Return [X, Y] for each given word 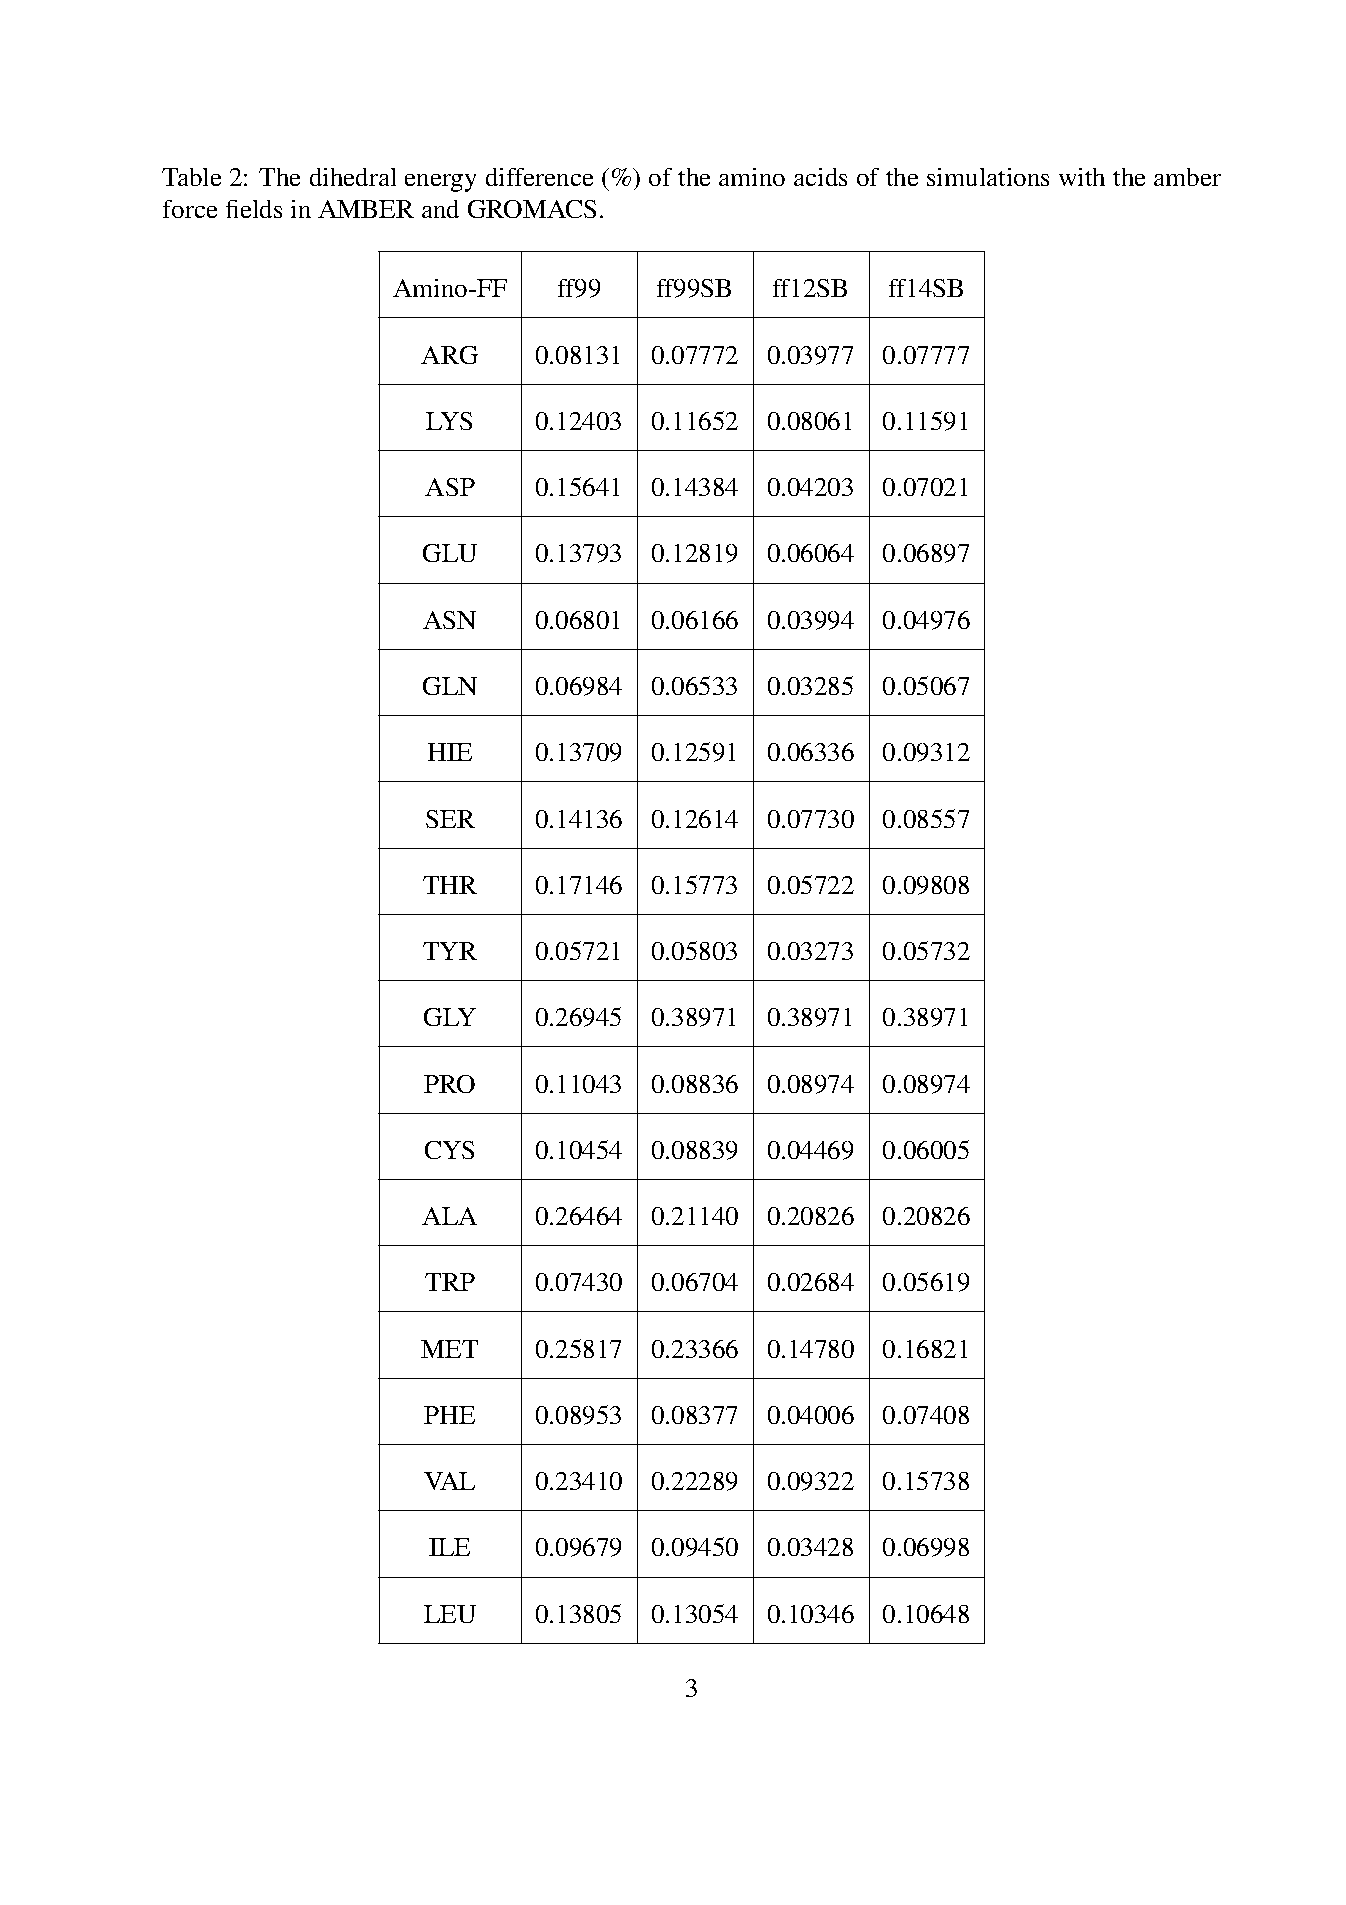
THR [450, 885]
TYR [450, 951]
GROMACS [532, 209]
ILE [449, 1547]
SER [450, 819]
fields [254, 209]
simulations [988, 177]
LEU [450, 1614]
